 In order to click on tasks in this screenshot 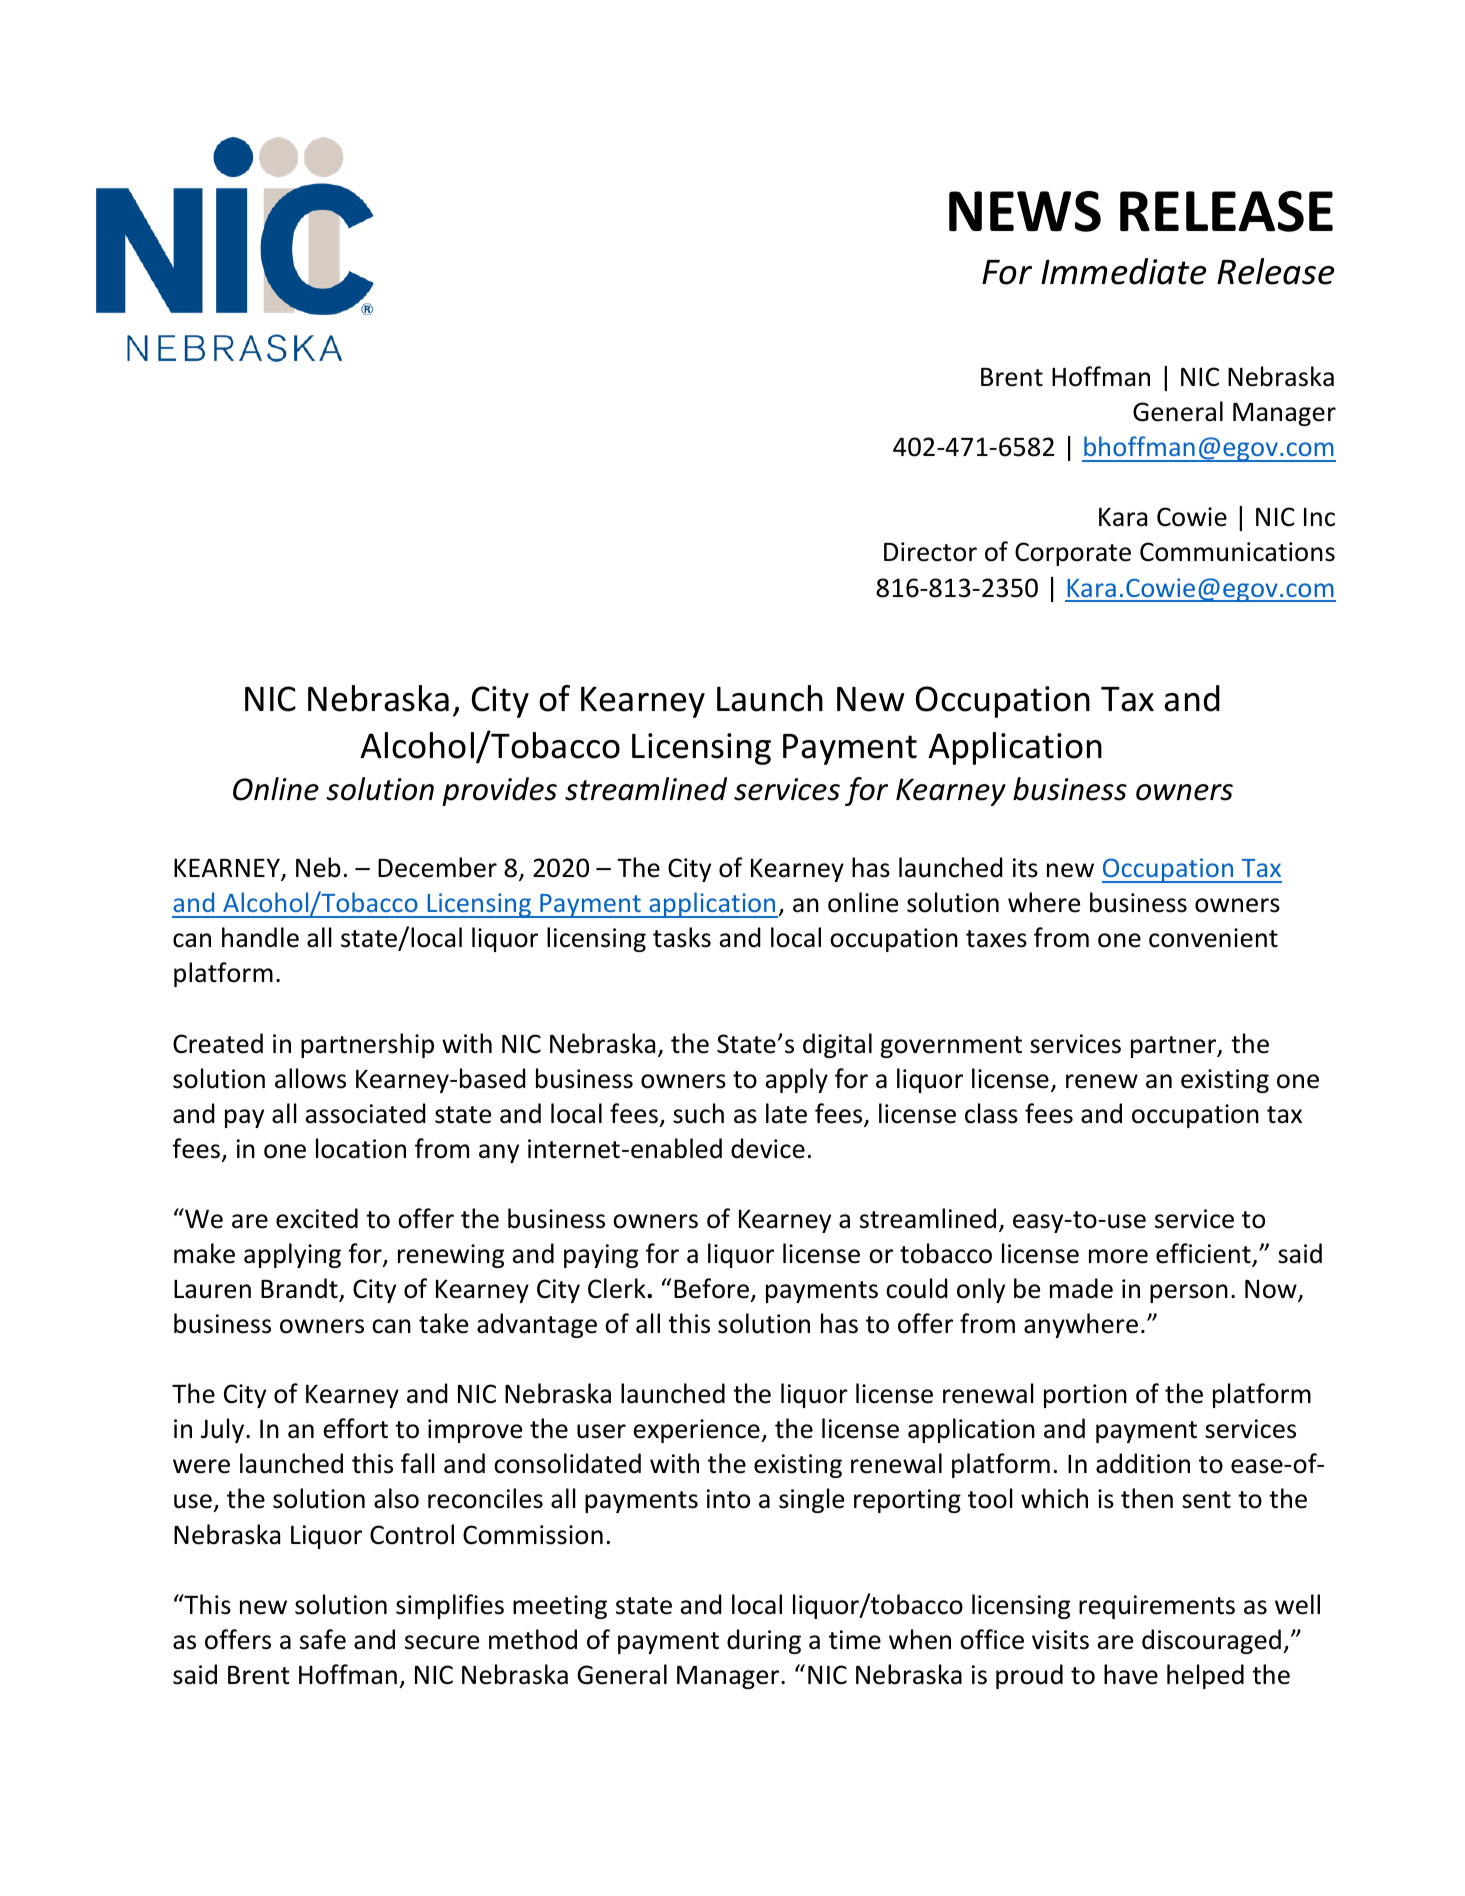, I will do `click(682, 937)`.
